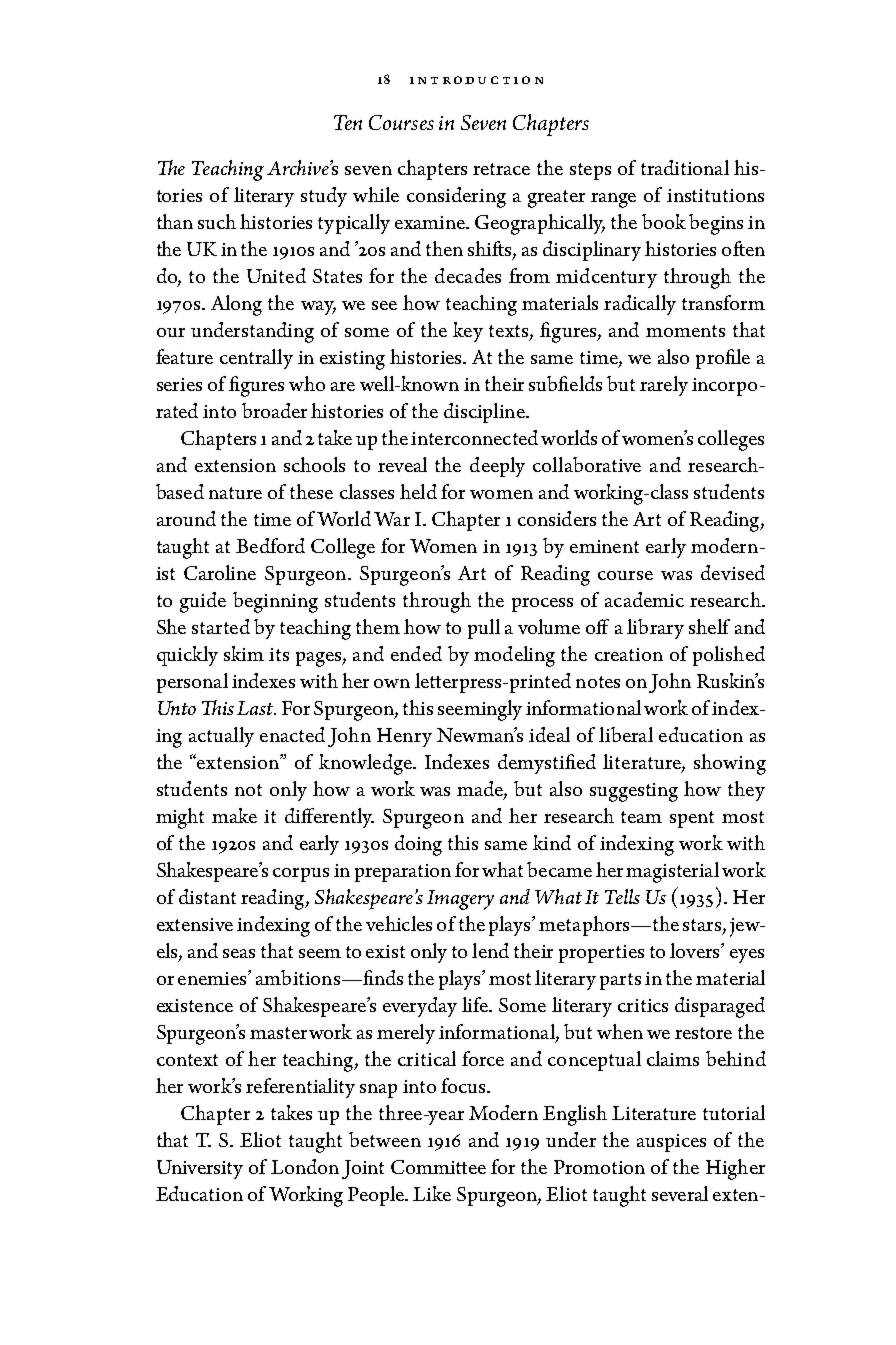 The height and width of the page is (1345, 896). What do you see at coordinates (200, 1169) in the page?
I see `University` at bounding box center [200, 1169].
